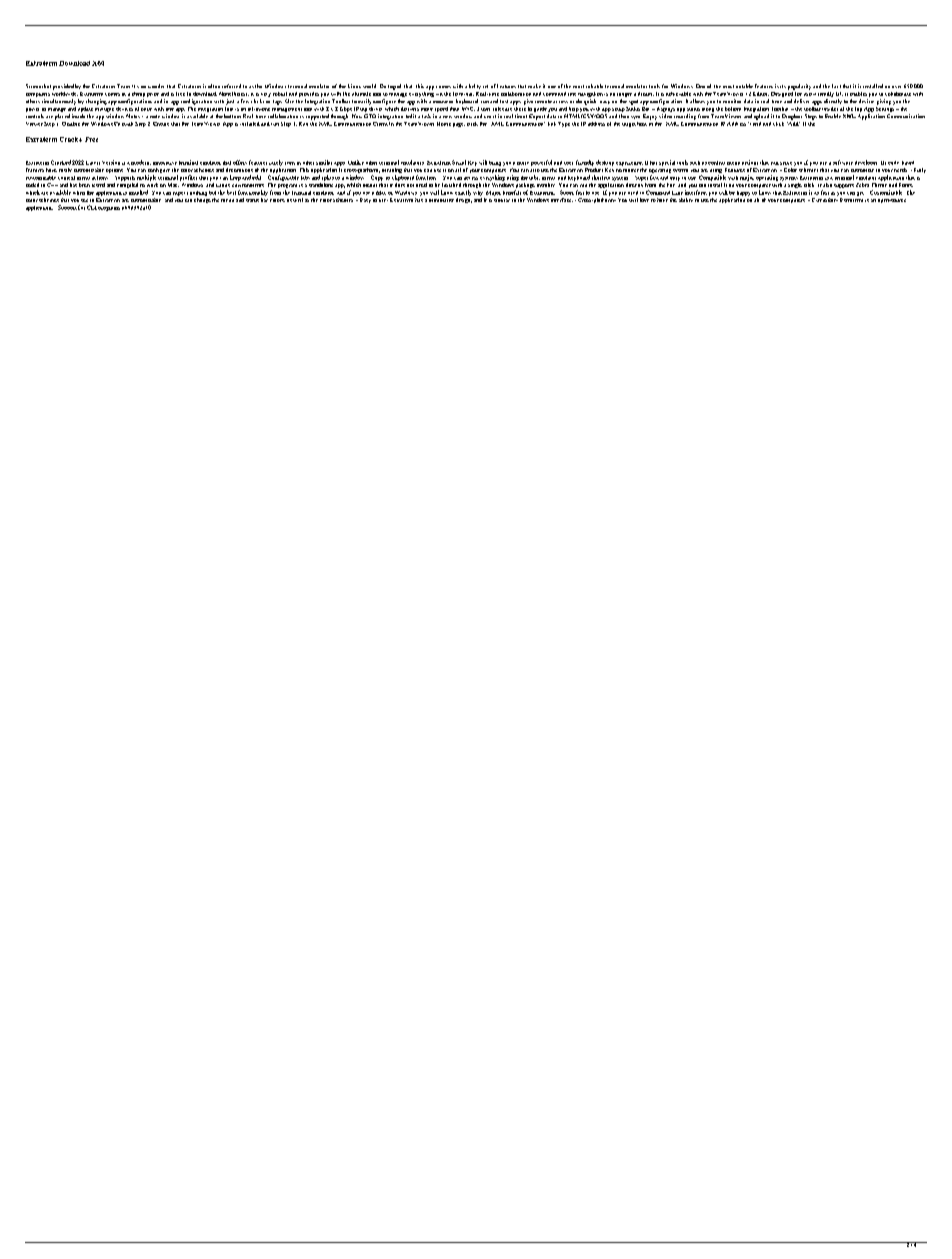  I want to click on Firewall, so click(123, 124).
